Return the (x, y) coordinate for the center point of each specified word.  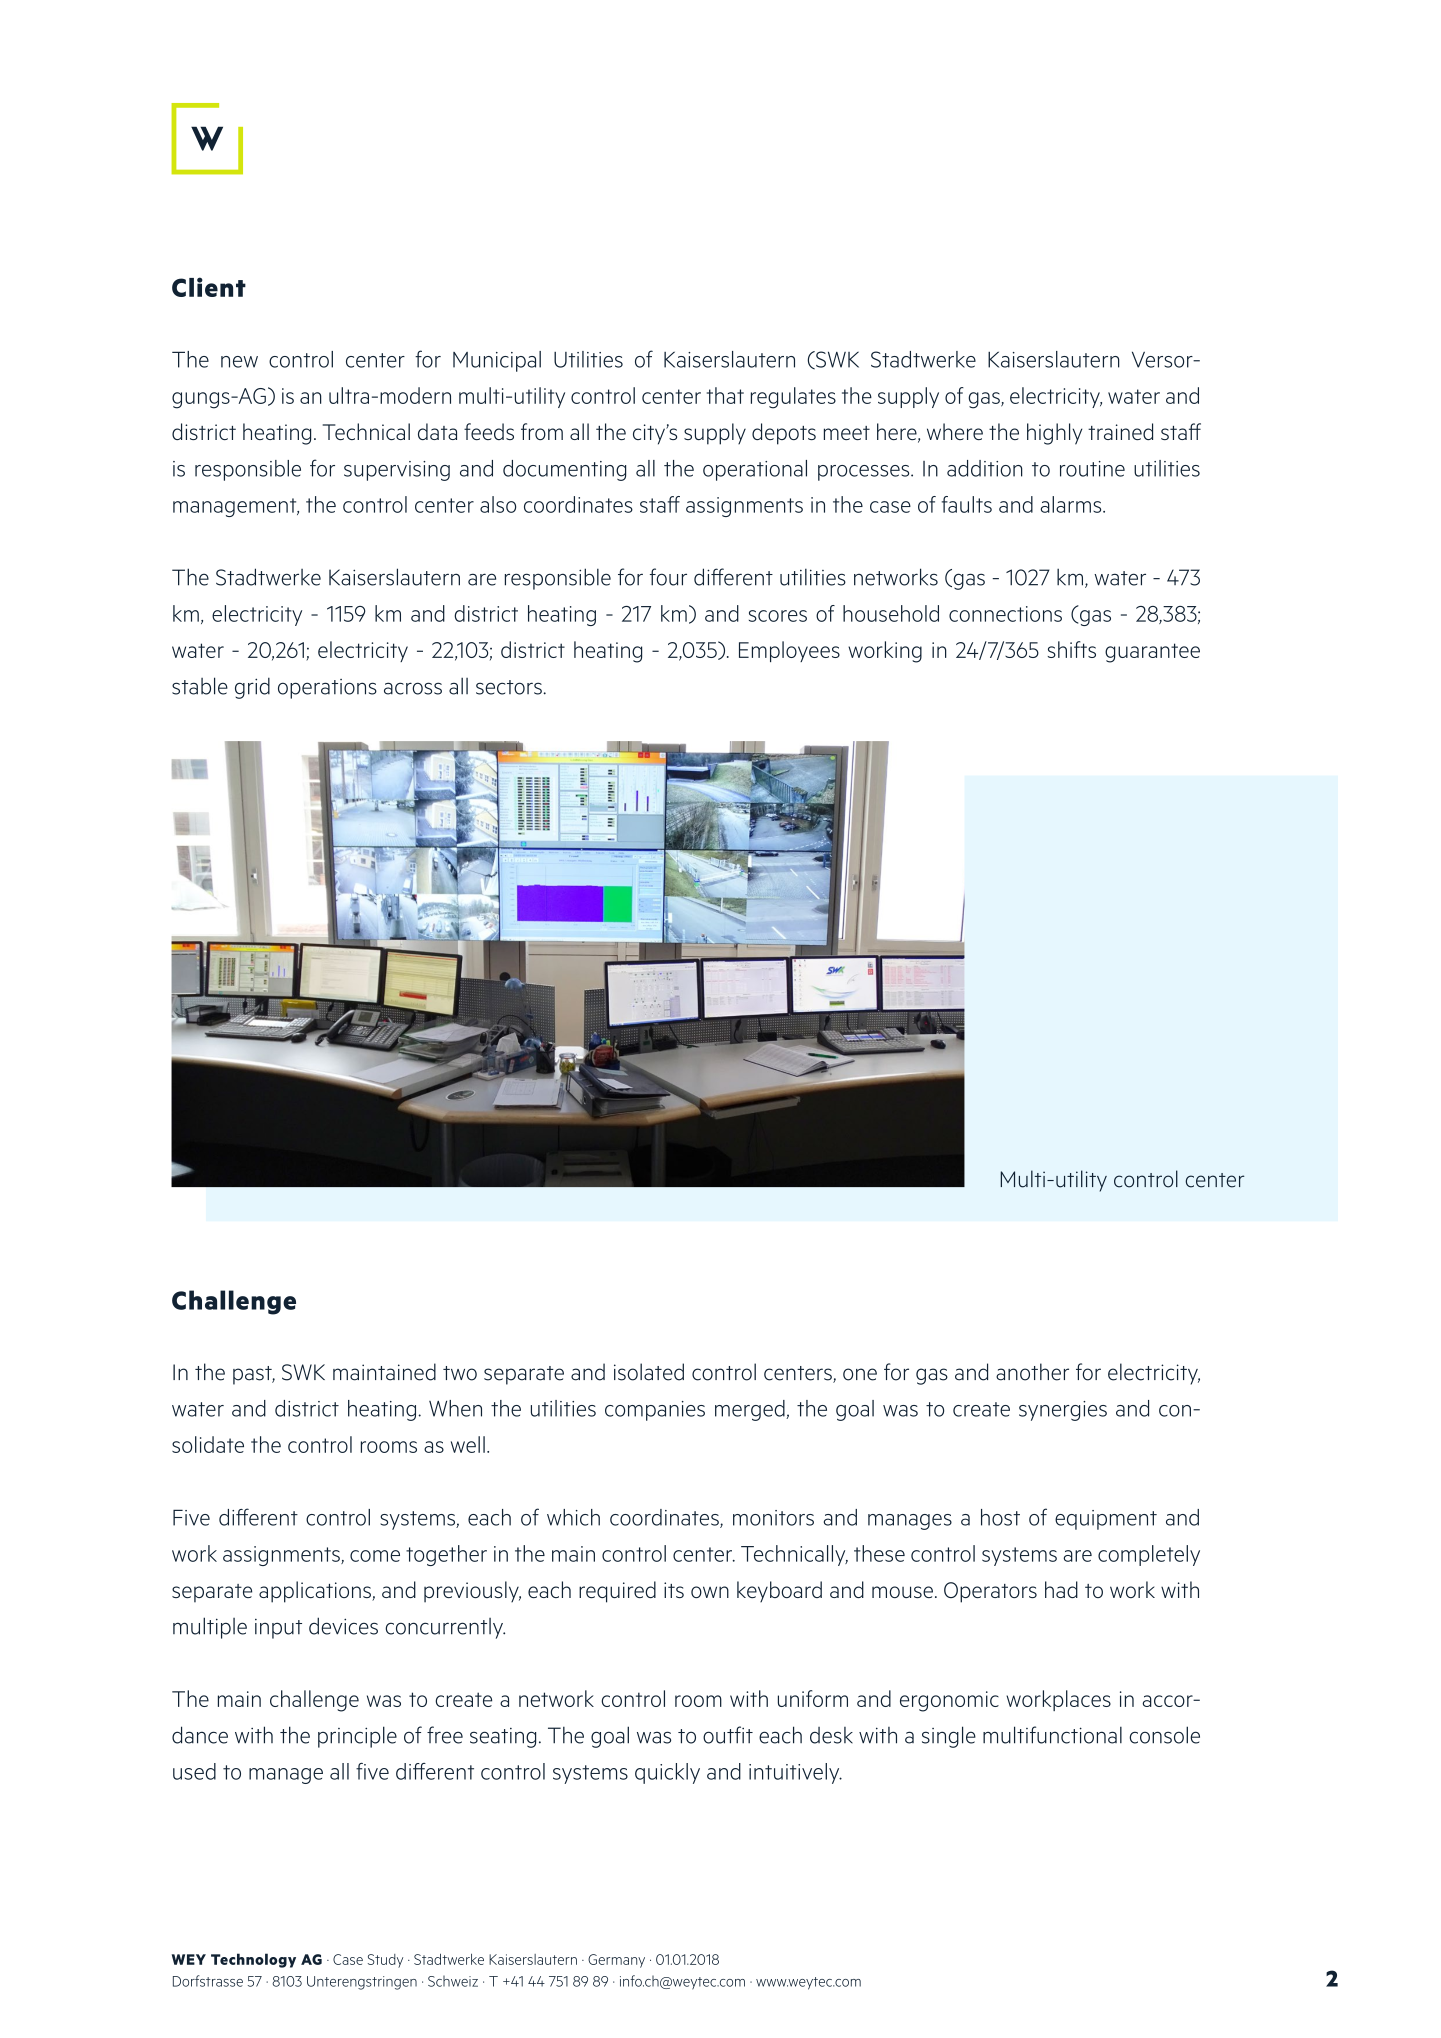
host (1000, 1517)
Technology (253, 1960)
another (1032, 1372)
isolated (649, 1372)
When (455, 1408)
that (725, 395)
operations (327, 689)
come (375, 1556)
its (674, 1590)
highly (1054, 434)
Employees (789, 651)
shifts (1072, 649)
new (239, 362)
